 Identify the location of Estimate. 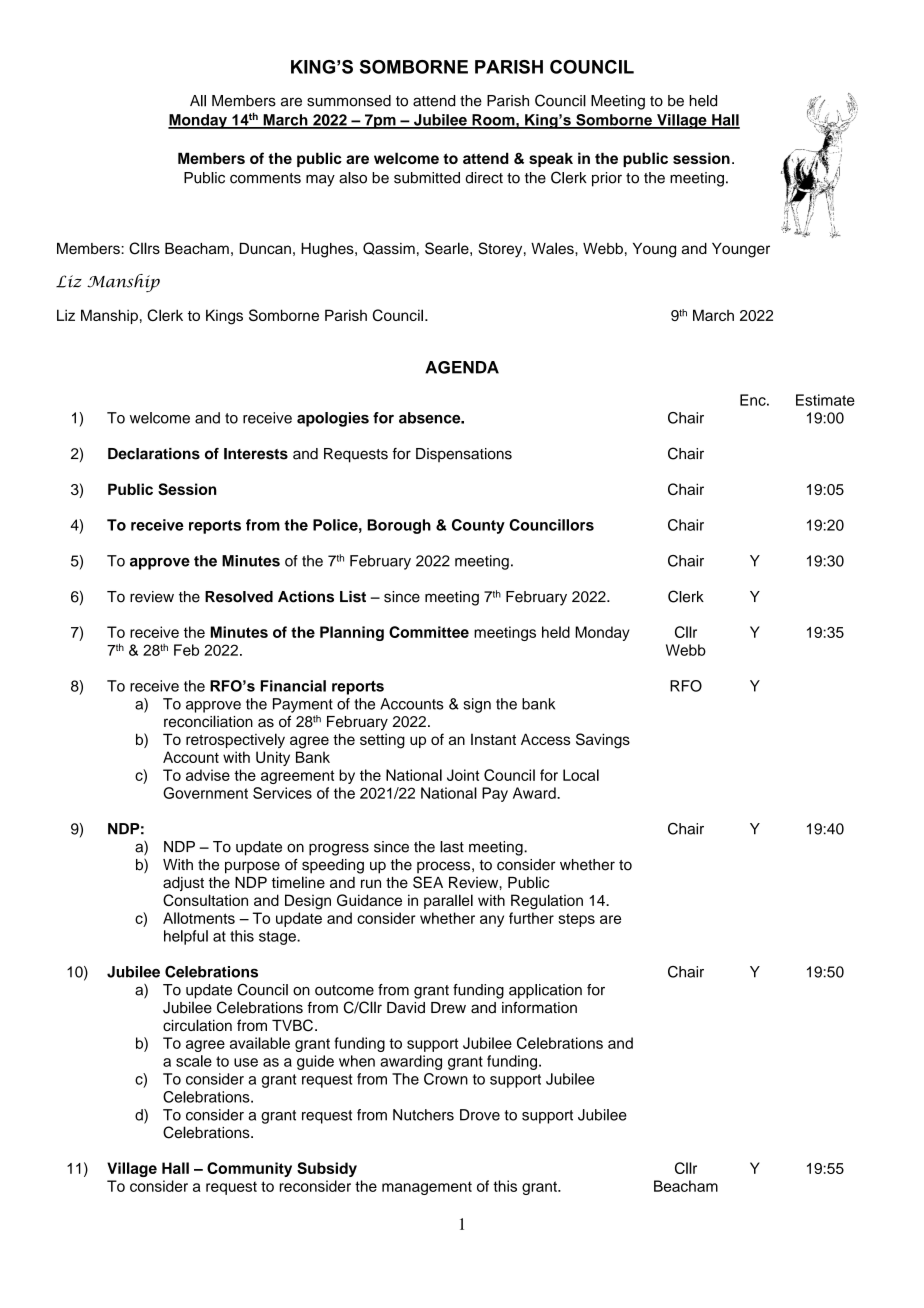
(825, 400).
